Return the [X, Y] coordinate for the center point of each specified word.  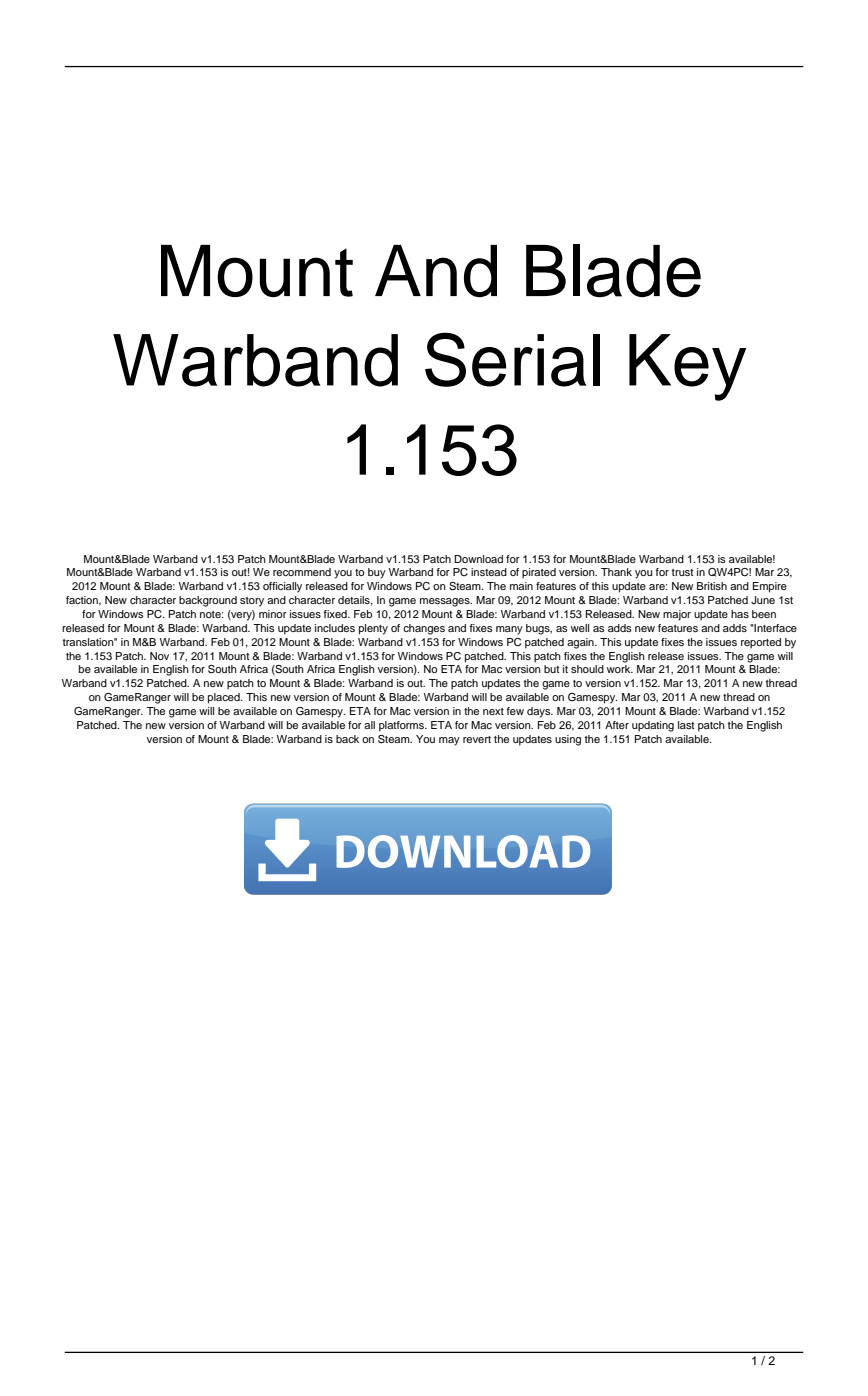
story [252, 602]
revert [477, 739]
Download [478, 559]
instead [489, 572]
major [677, 615]
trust [683, 572]
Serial [512, 359]
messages [446, 602]
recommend [302, 572]
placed [225, 698]
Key [687, 367]
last [686, 725]
